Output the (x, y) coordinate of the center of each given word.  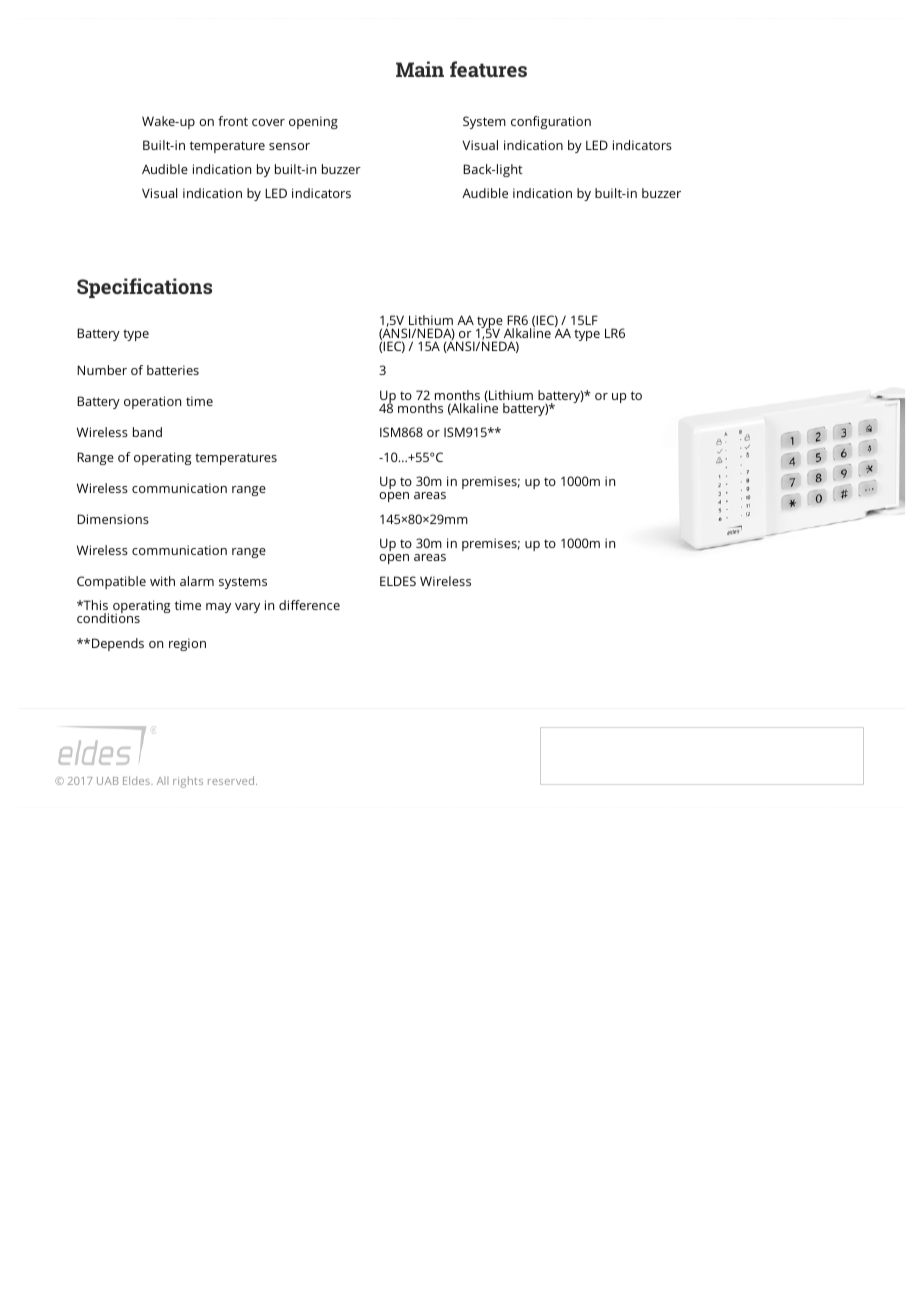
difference (309, 605)
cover (268, 122)
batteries (173, 370)
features (488, 69)
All (162, 781)
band (147, 432)
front (233, 121)
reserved (232, 780)
